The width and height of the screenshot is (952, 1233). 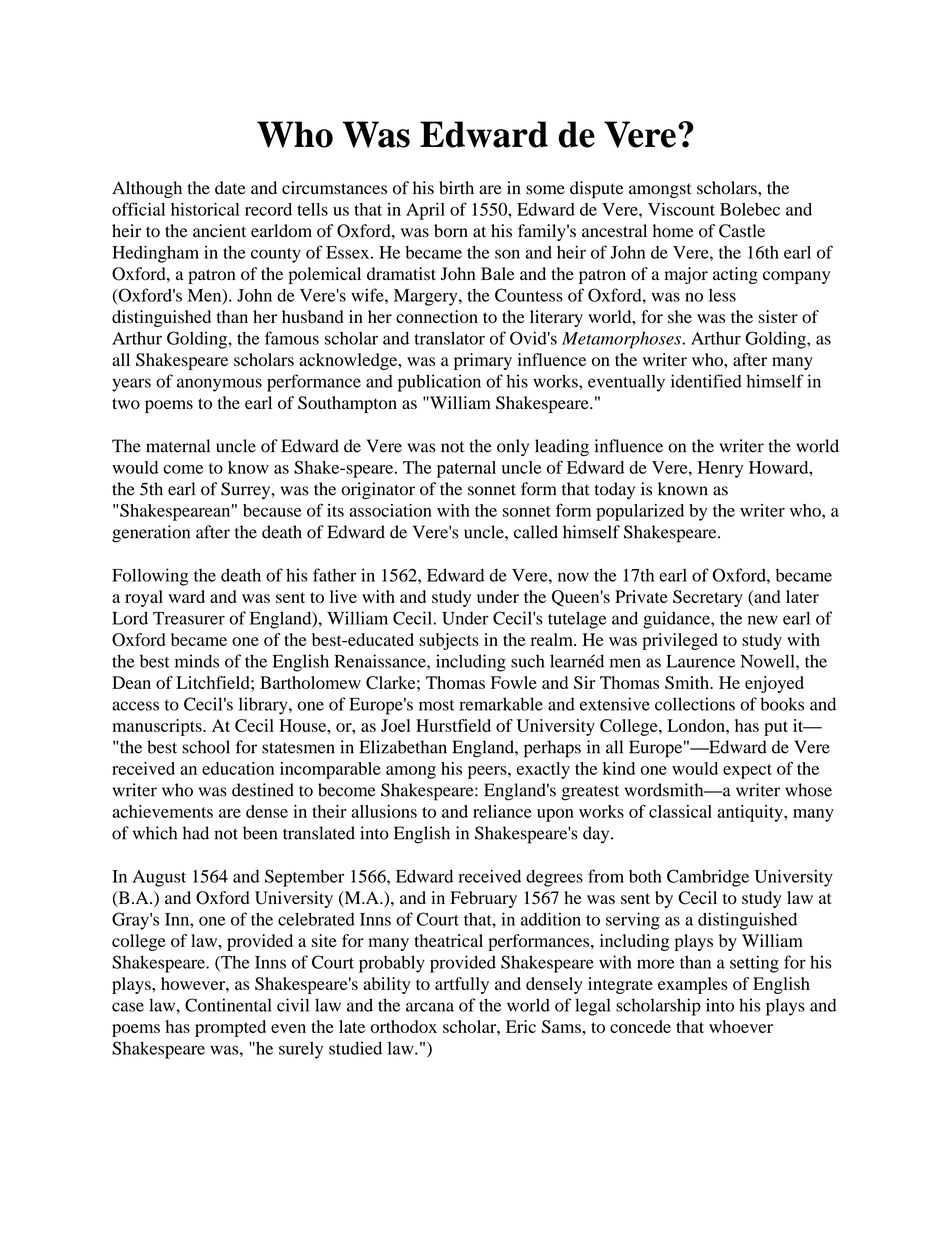 What do you see at coordinates (205, 209) in the screenshot?
I see `historical` at bounding box center [205, 209].
